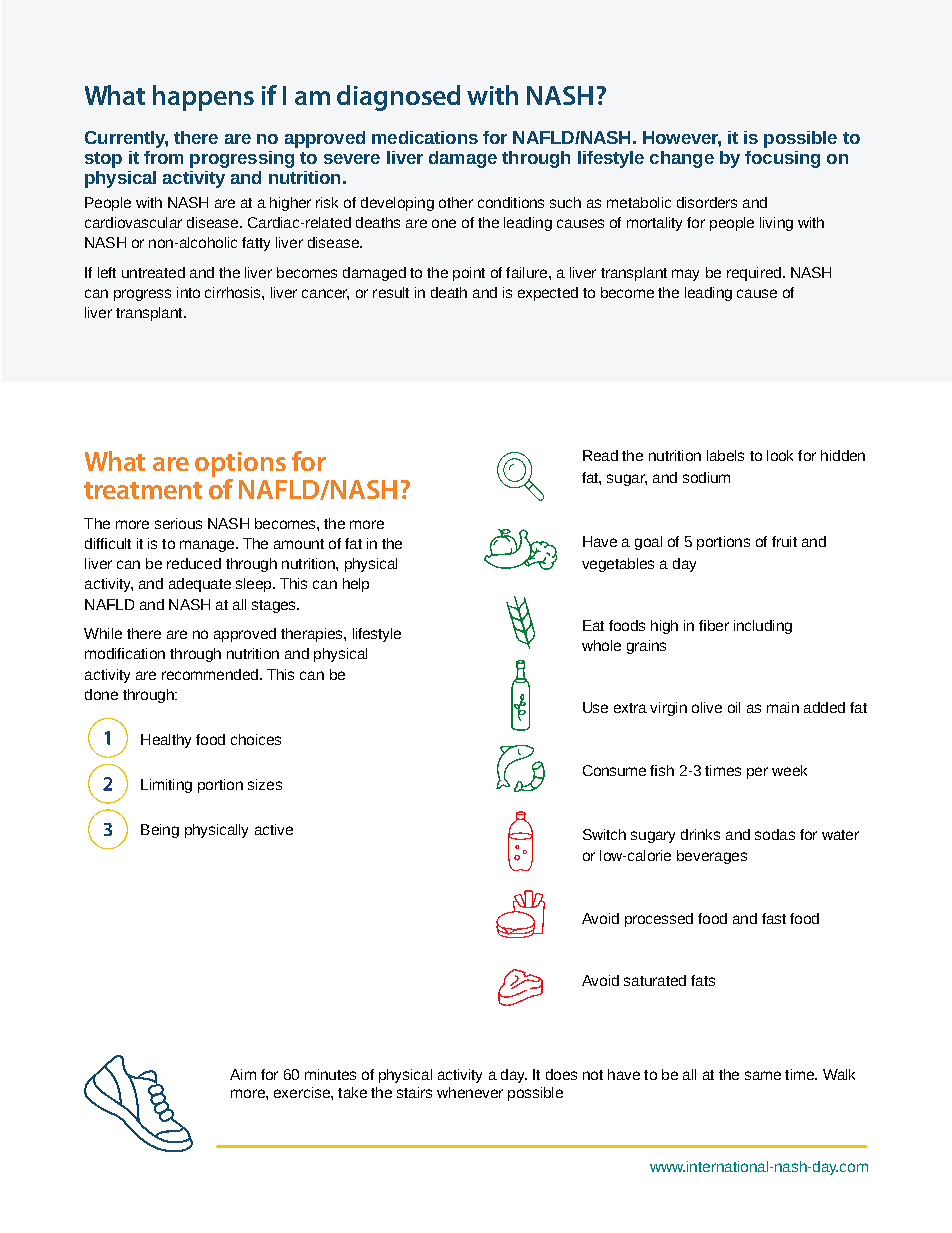 Image resolution: width=952 pixels, height=1233 pixels. I want to click on Consume, so click(614, 770).
